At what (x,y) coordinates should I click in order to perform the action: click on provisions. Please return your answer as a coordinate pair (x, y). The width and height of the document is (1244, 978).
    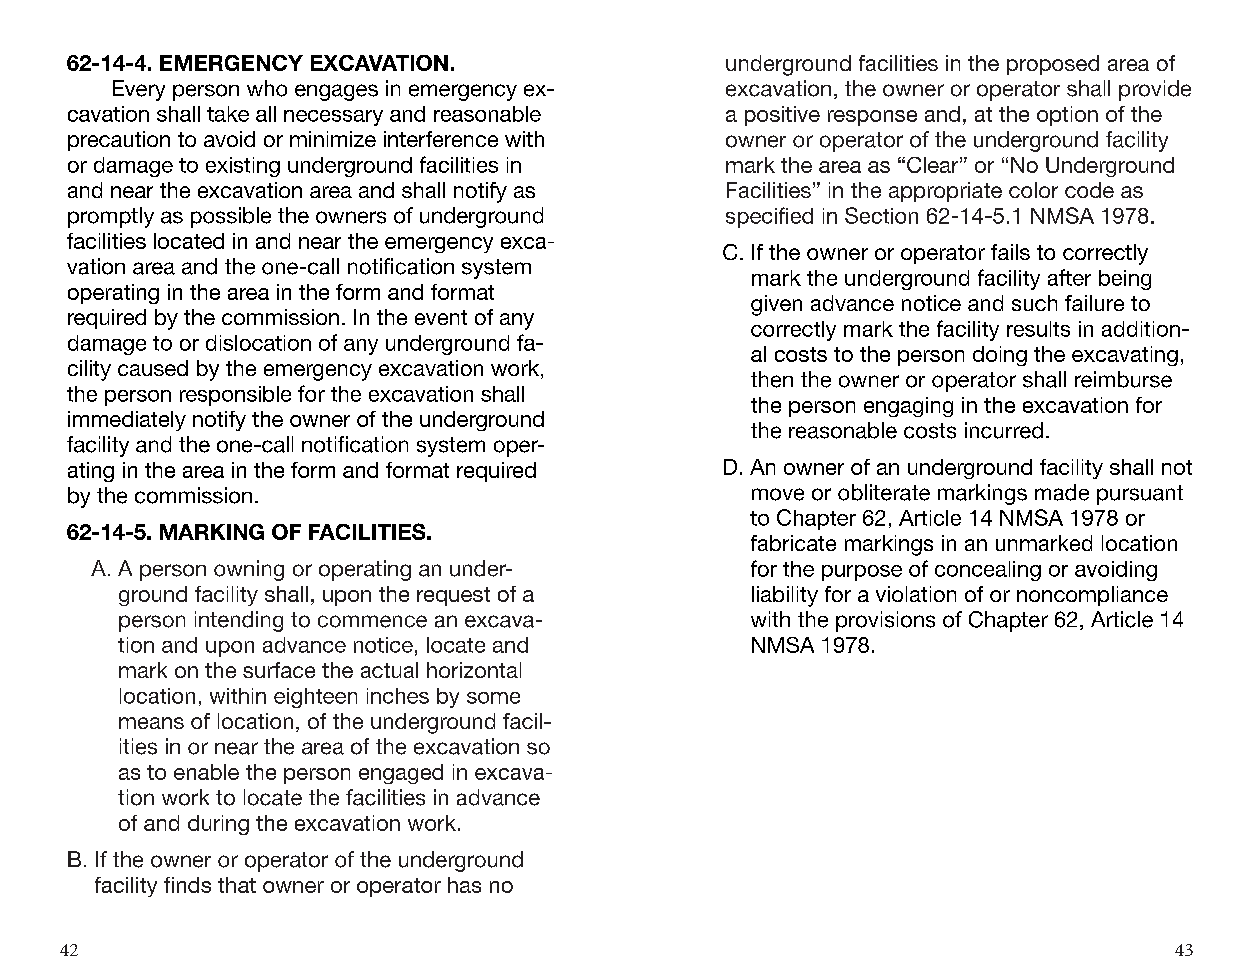
    Looking at the image, I should click on (885, 621).
